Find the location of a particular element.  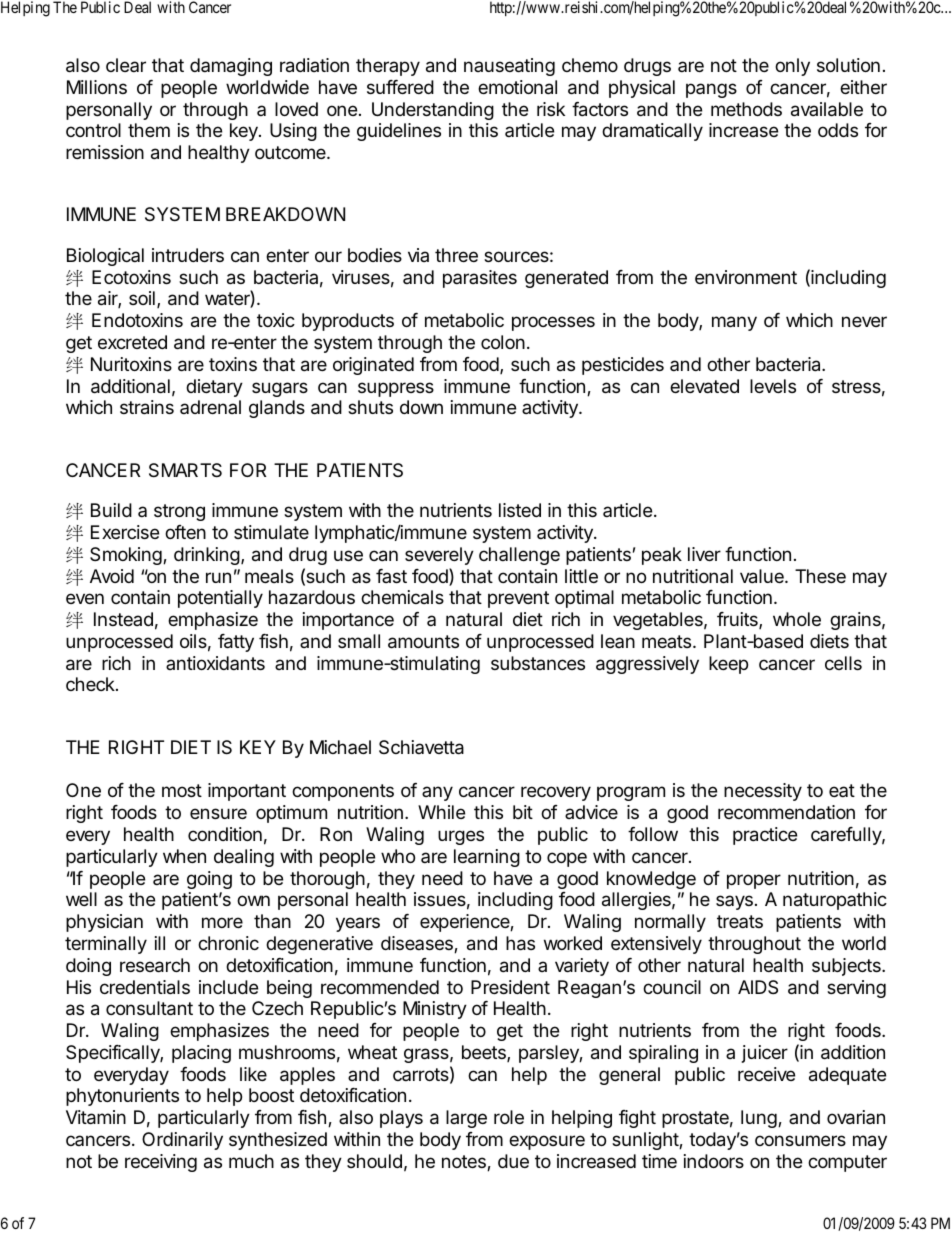

large is located at coordinates (466, 1119).
